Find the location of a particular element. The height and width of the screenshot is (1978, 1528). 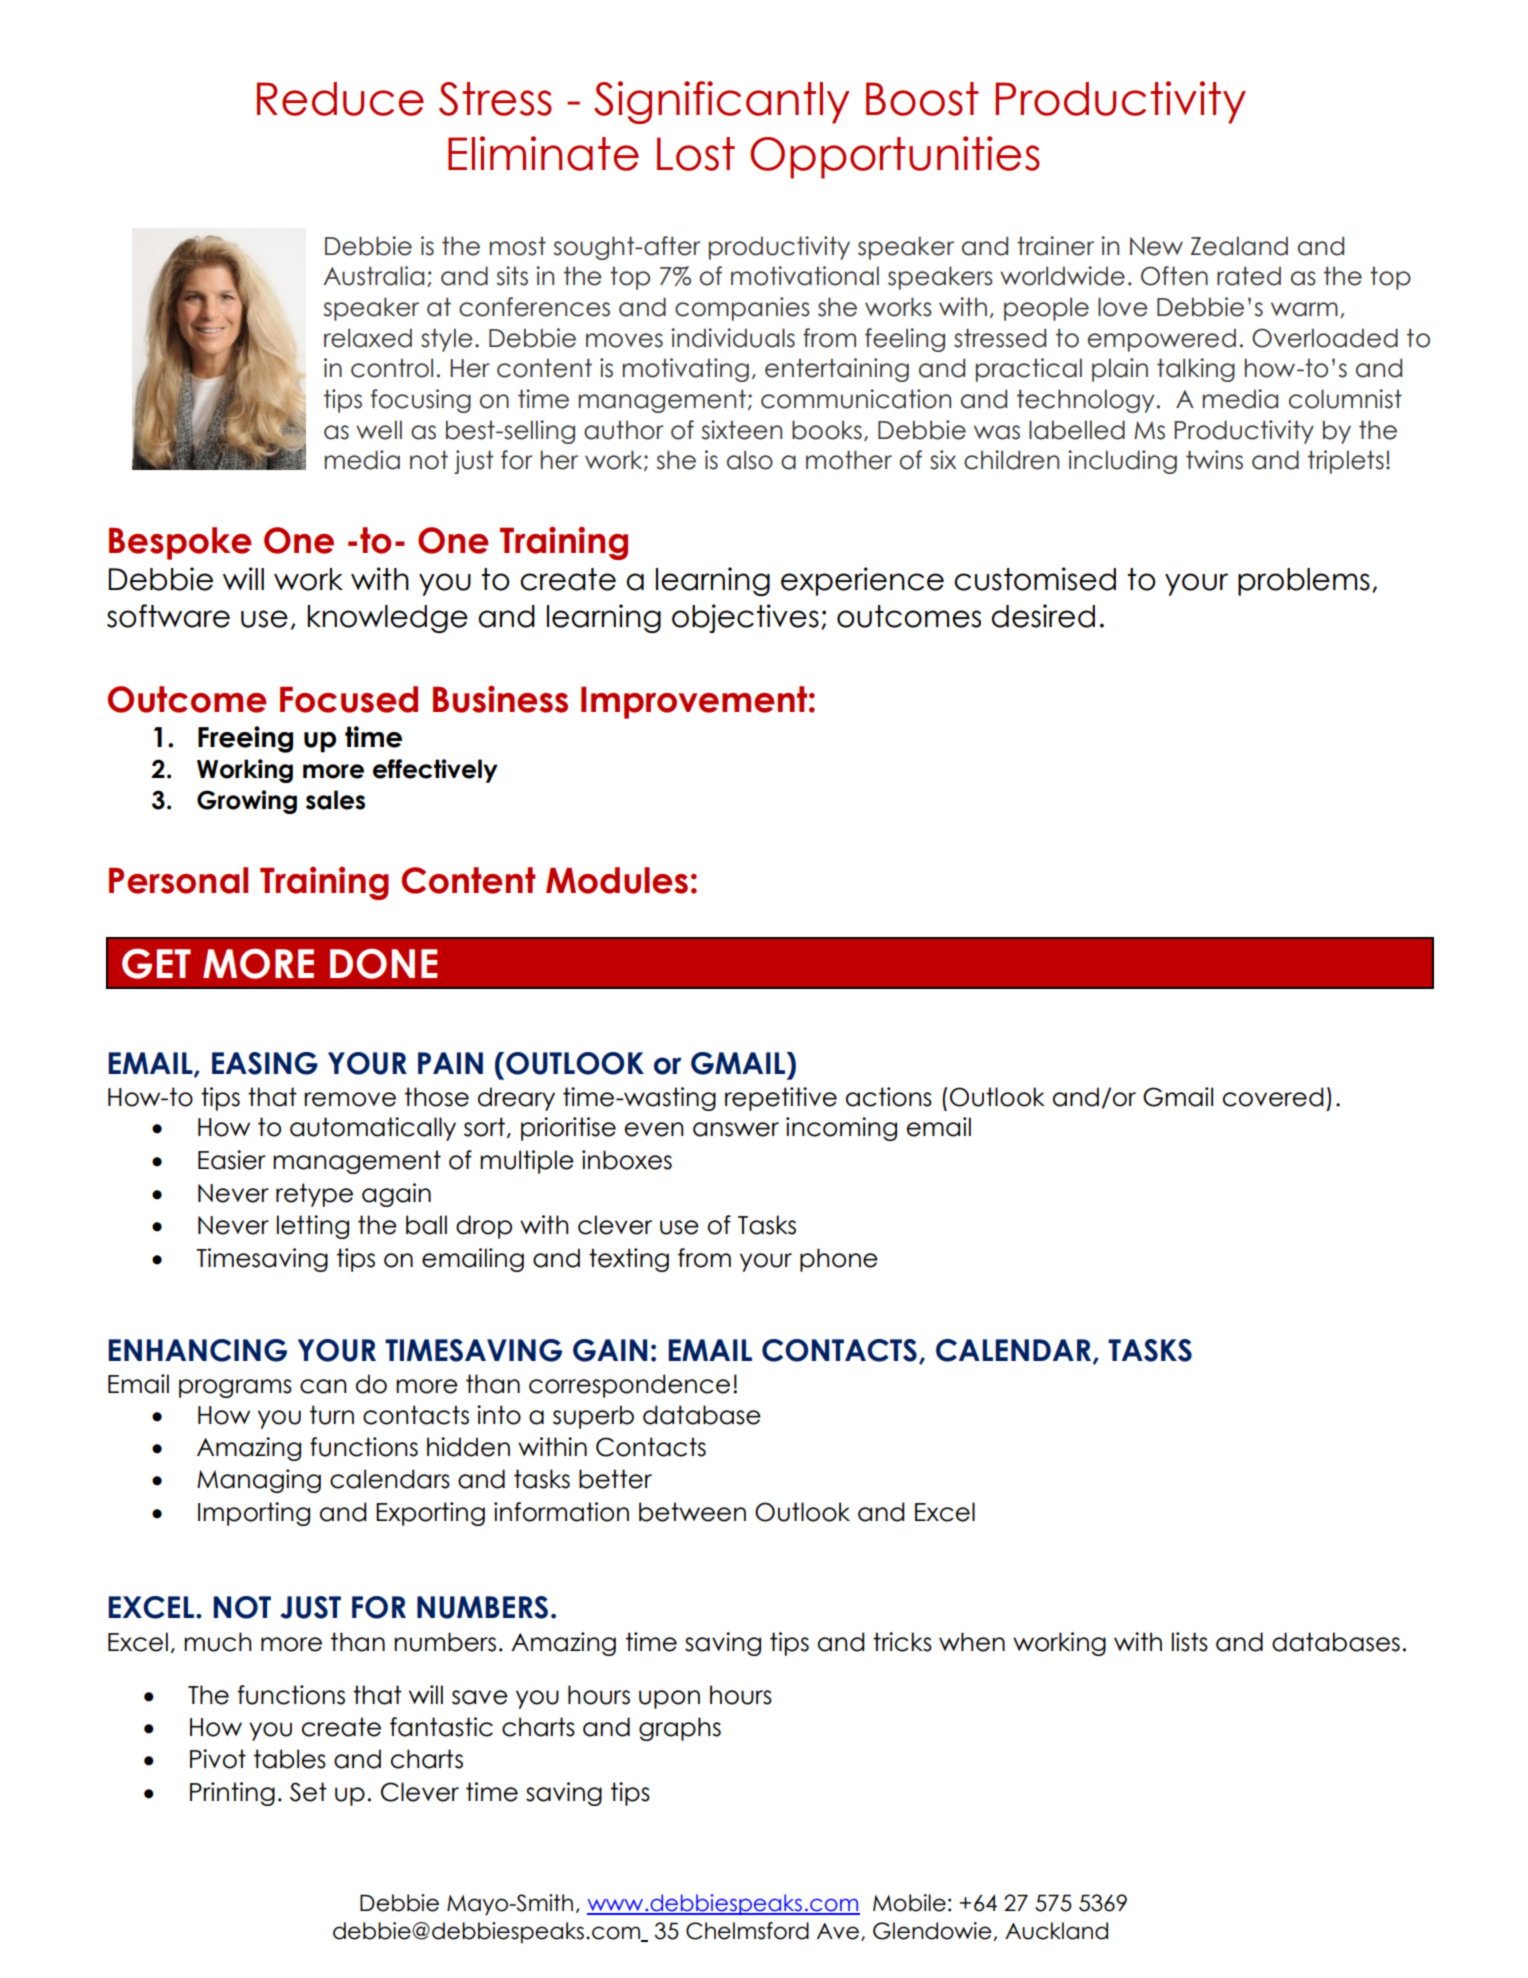

Auckland is located at coordinates (1056, 1931).
